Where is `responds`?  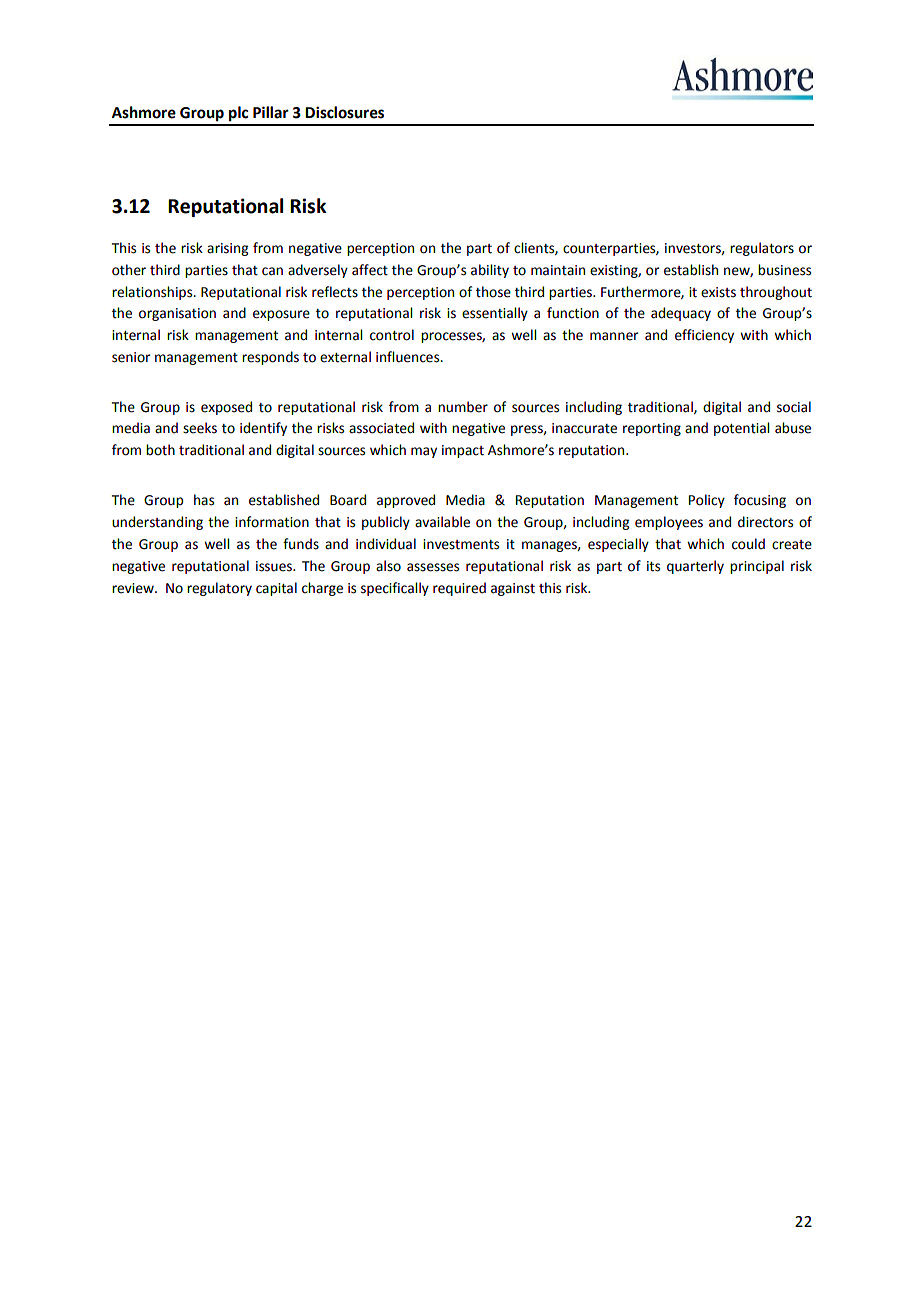 responds is located at coordinates (270, 358).
